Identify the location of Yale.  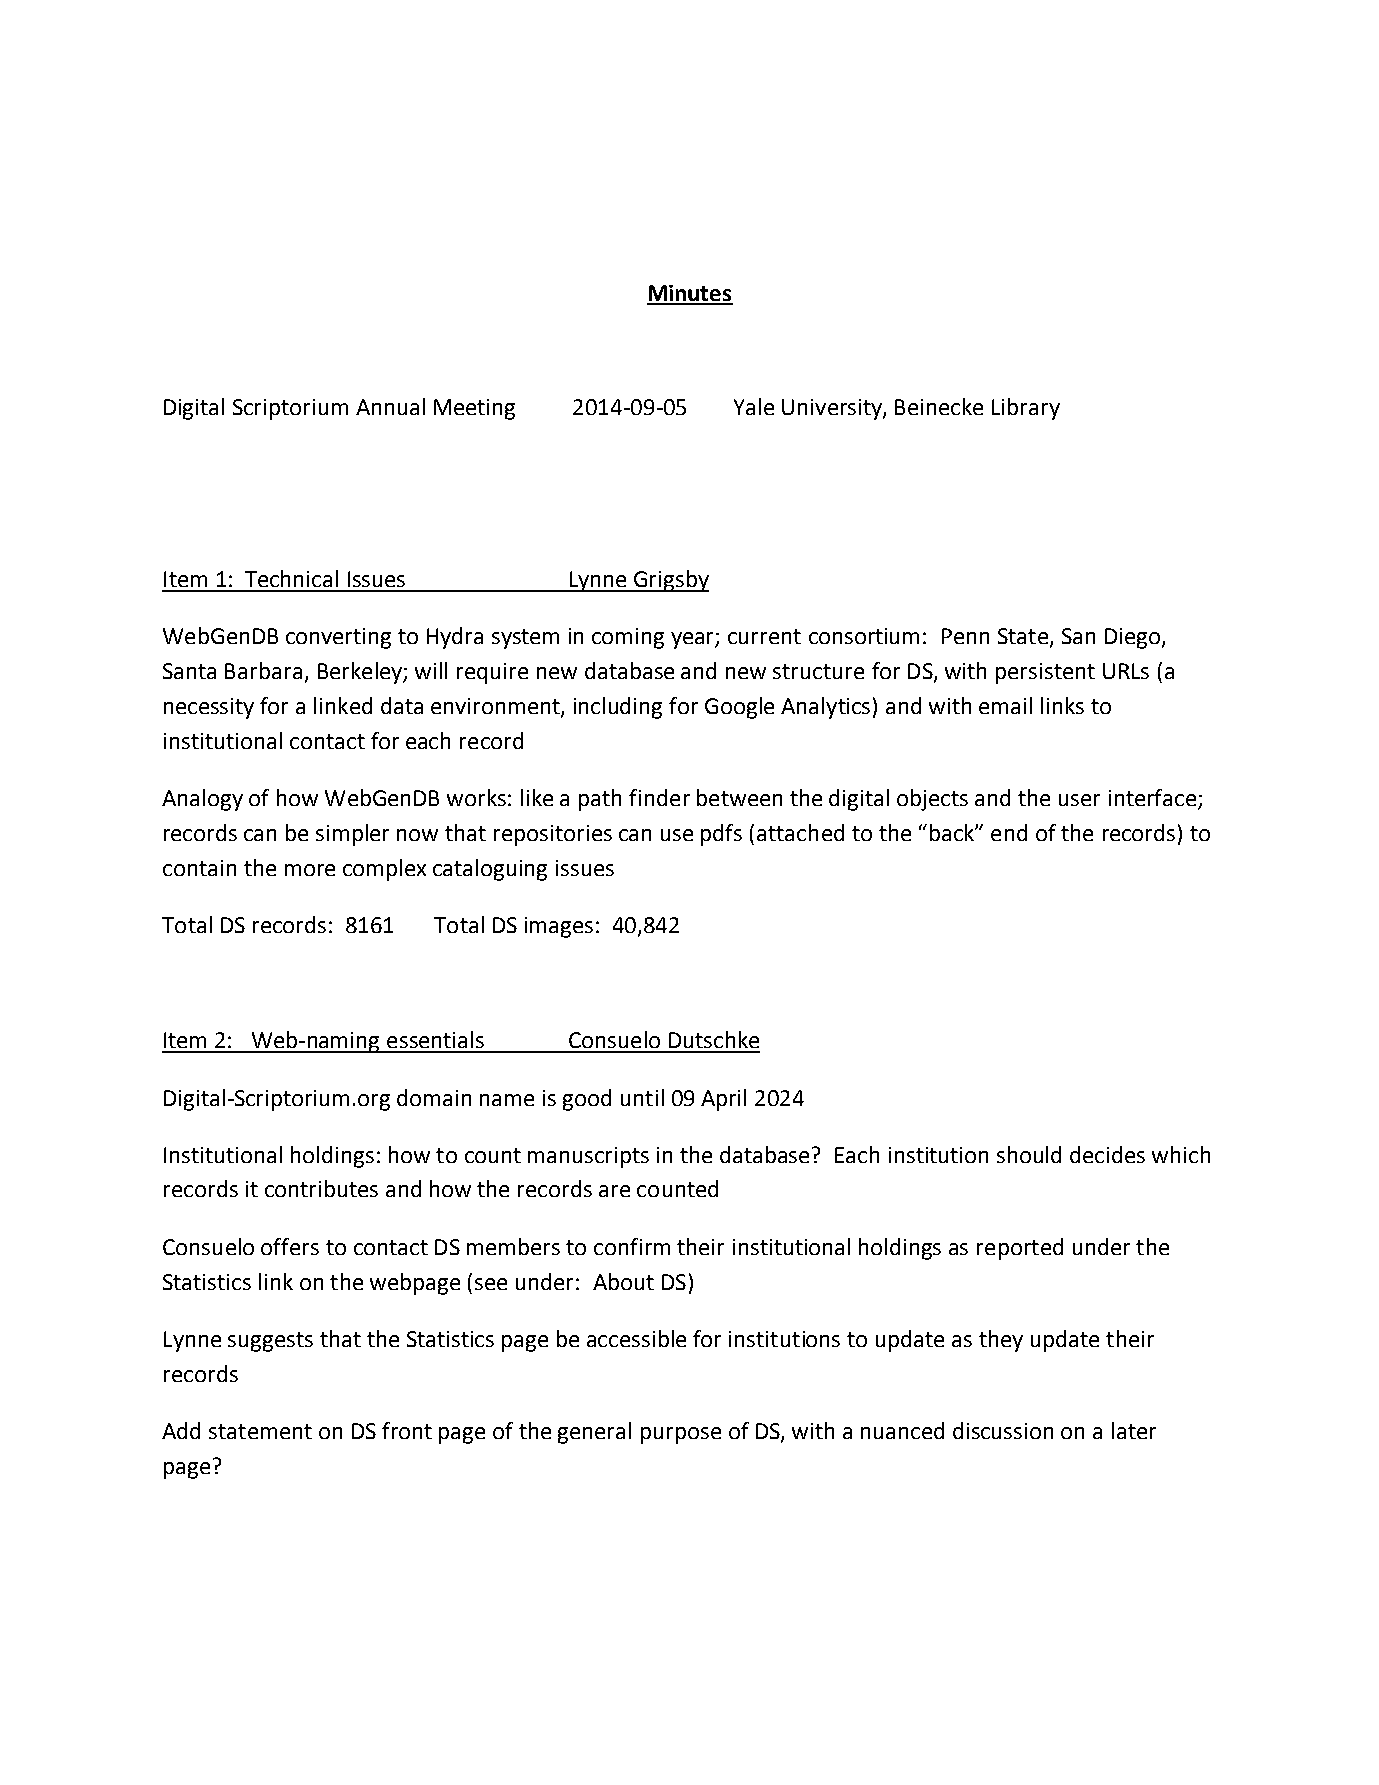
(754, 406).
